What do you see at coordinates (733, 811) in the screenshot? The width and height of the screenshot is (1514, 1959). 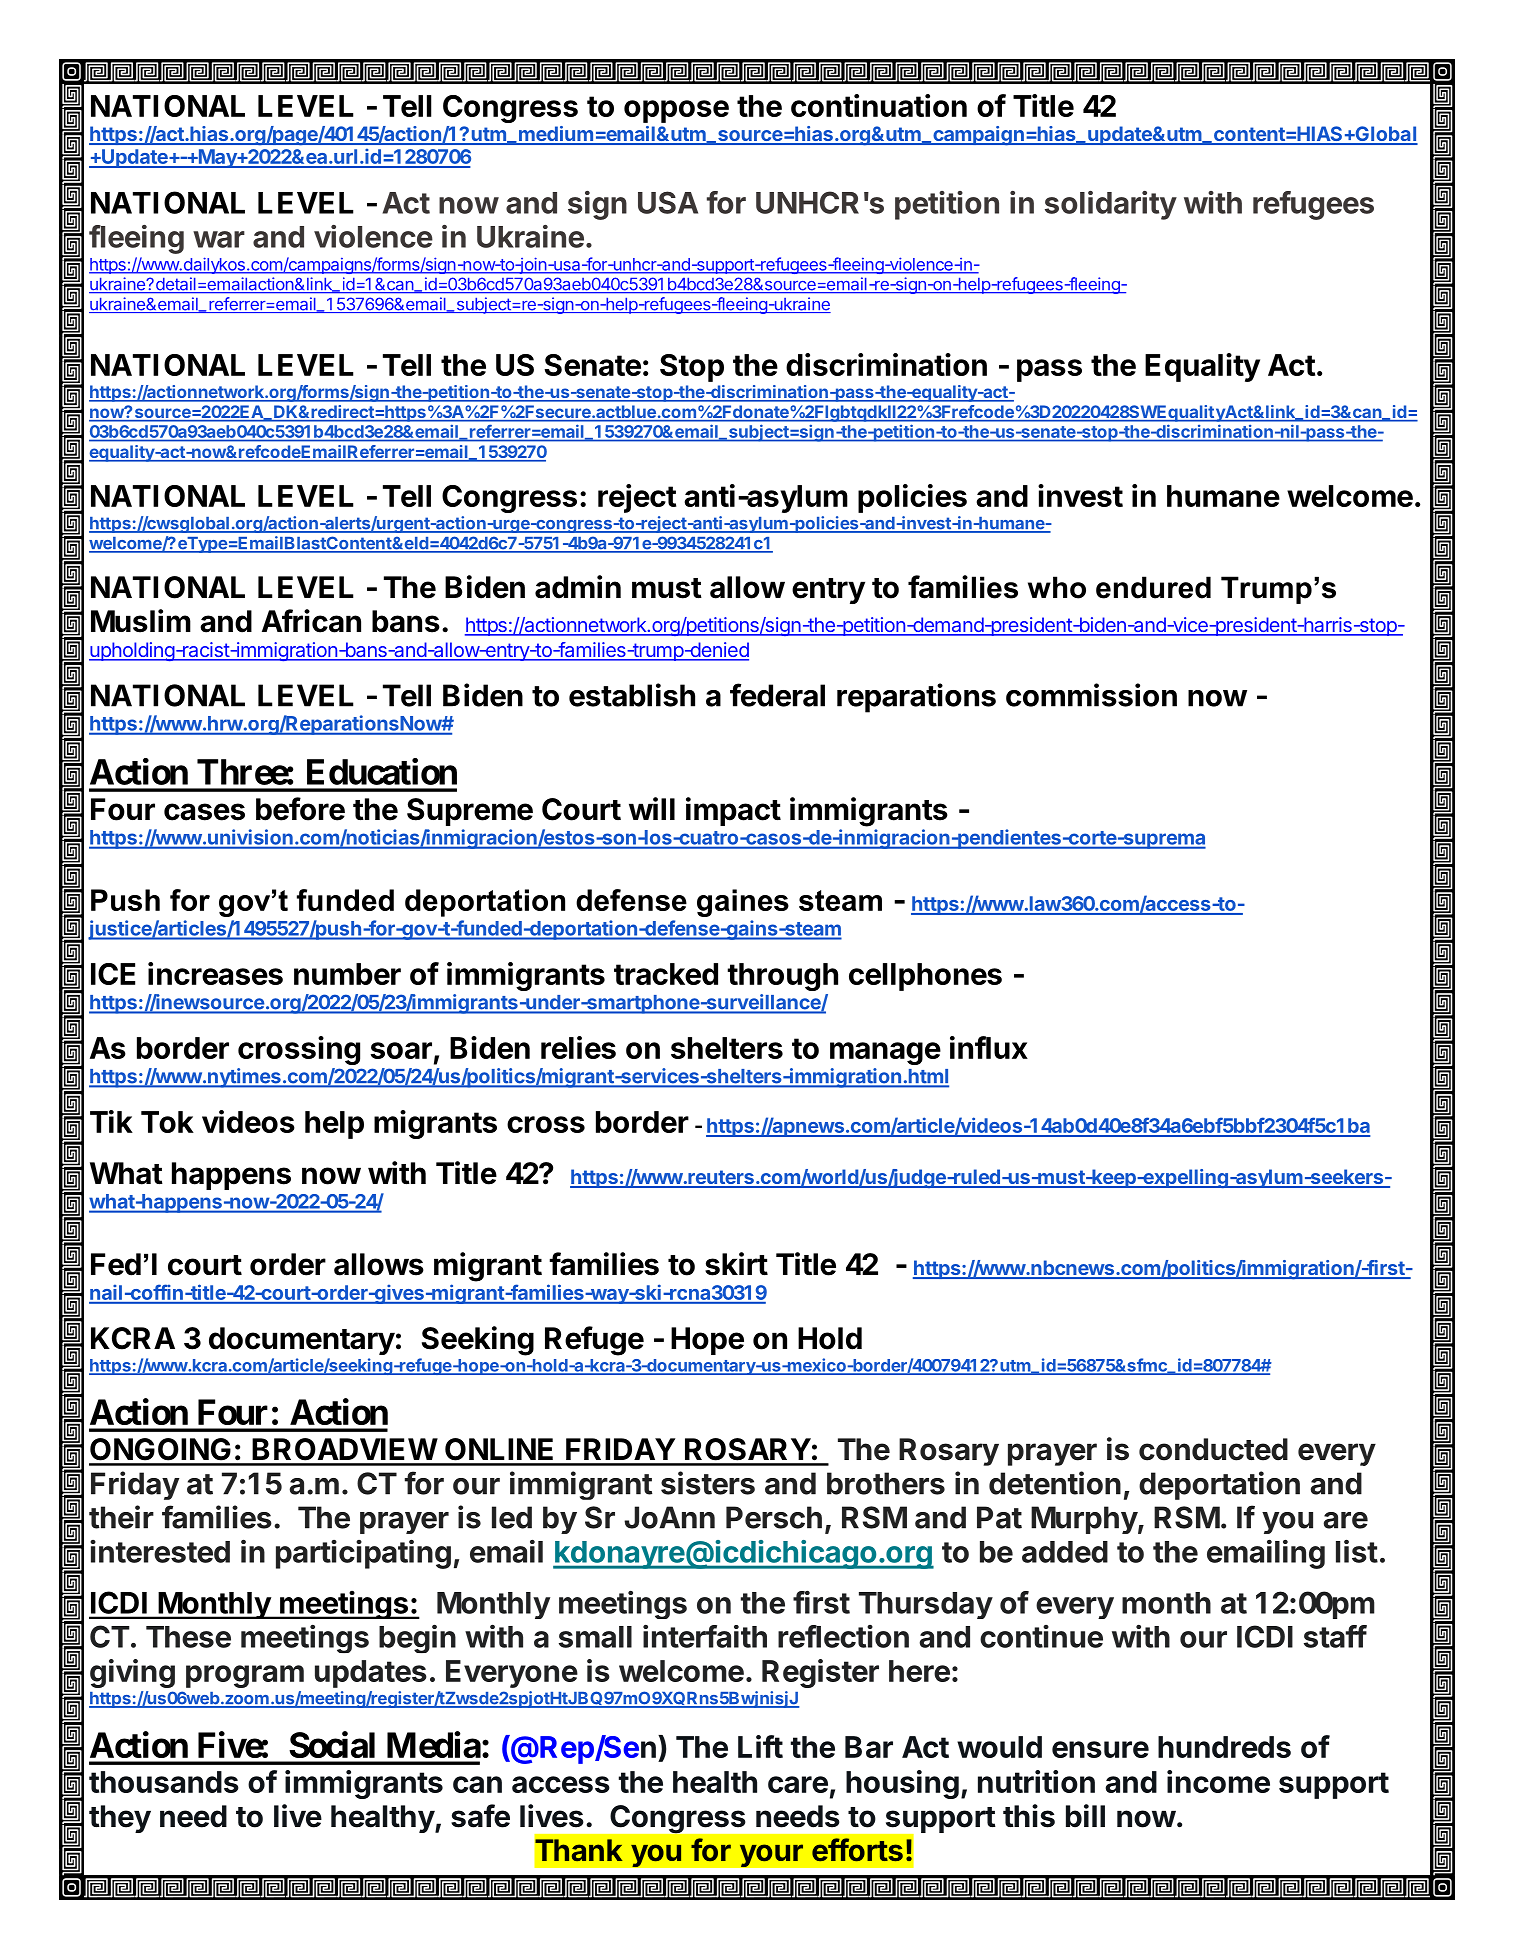 I see `impact` at bounding box center [733, 811].
